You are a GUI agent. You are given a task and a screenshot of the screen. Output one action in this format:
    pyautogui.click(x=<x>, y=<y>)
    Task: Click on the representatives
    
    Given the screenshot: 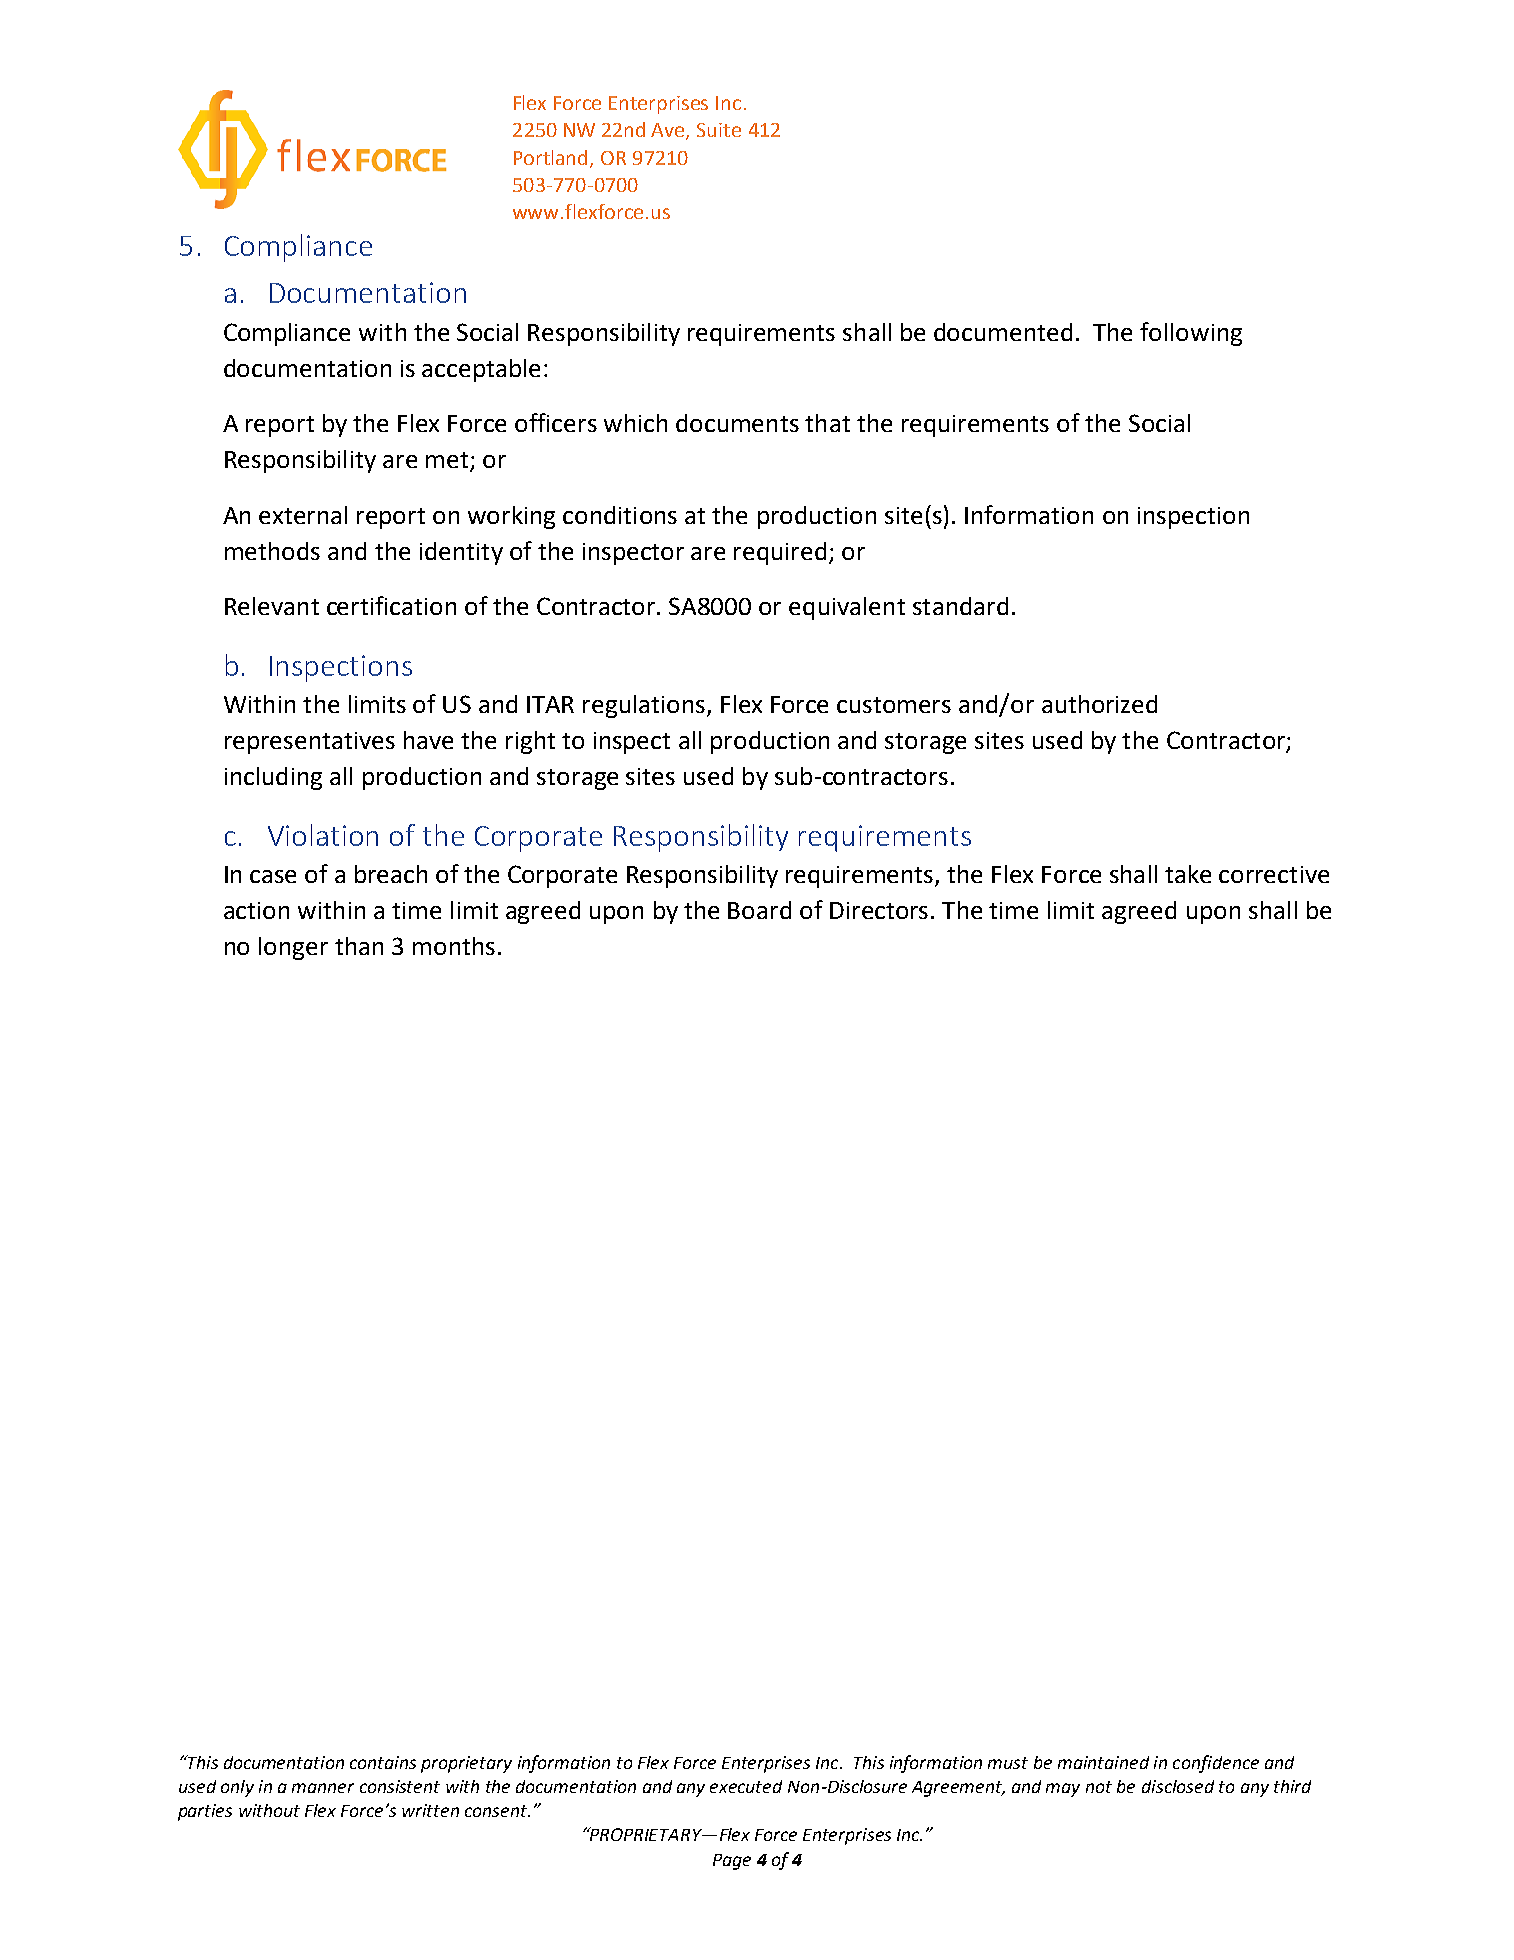 What is the action you would take?
    pyautogui.click(x=310, y=743)
